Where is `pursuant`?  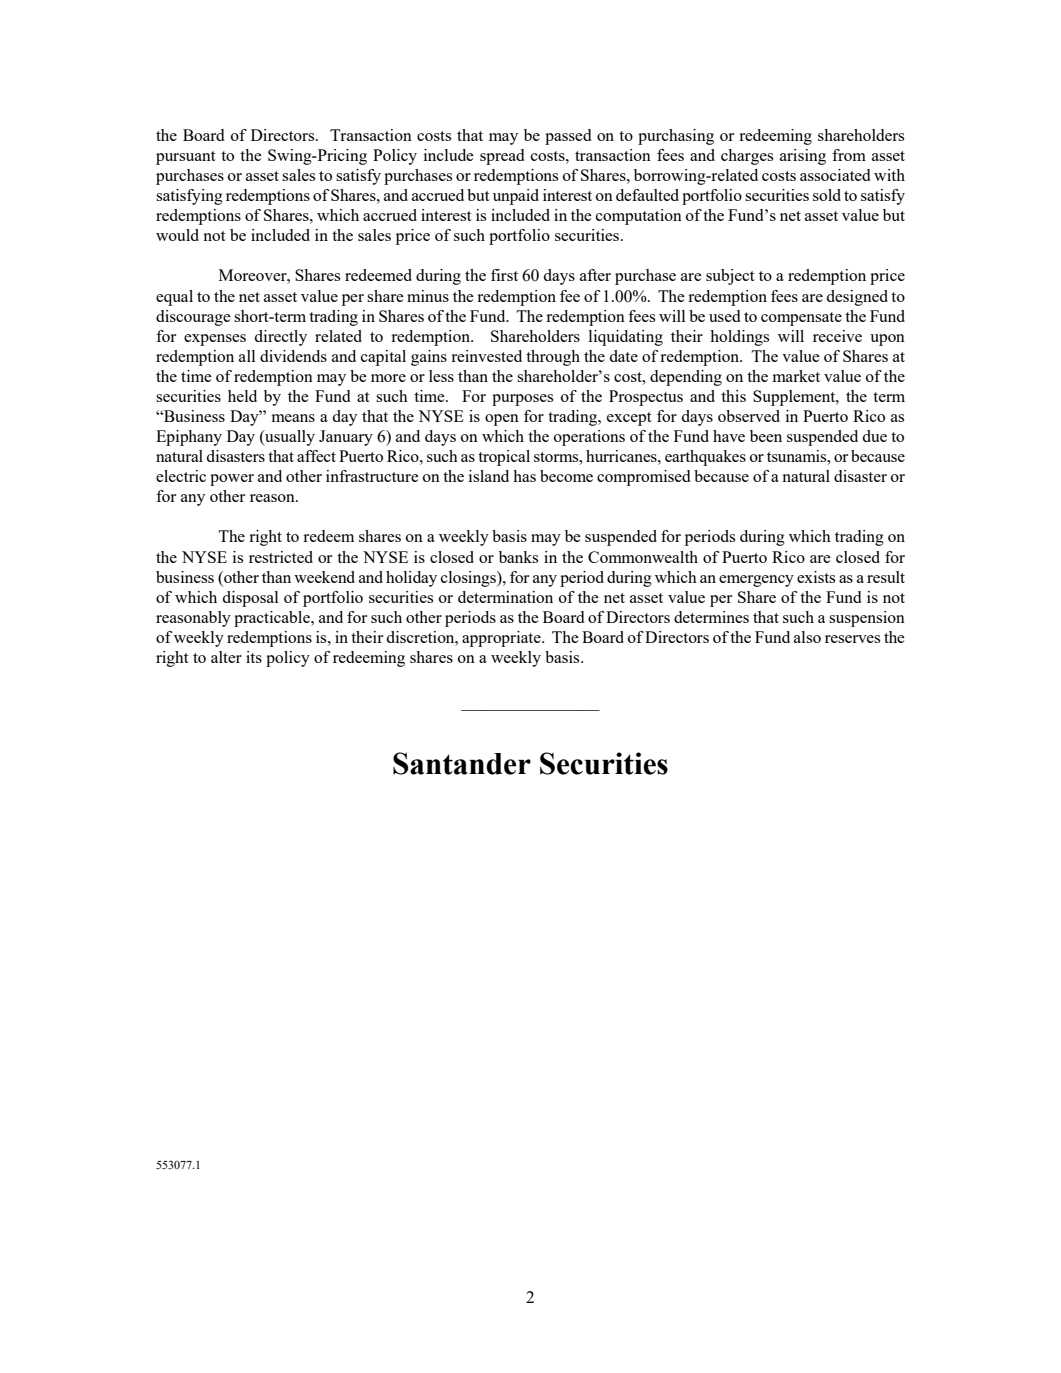 pursuant is located at coordinates (186, 158).
